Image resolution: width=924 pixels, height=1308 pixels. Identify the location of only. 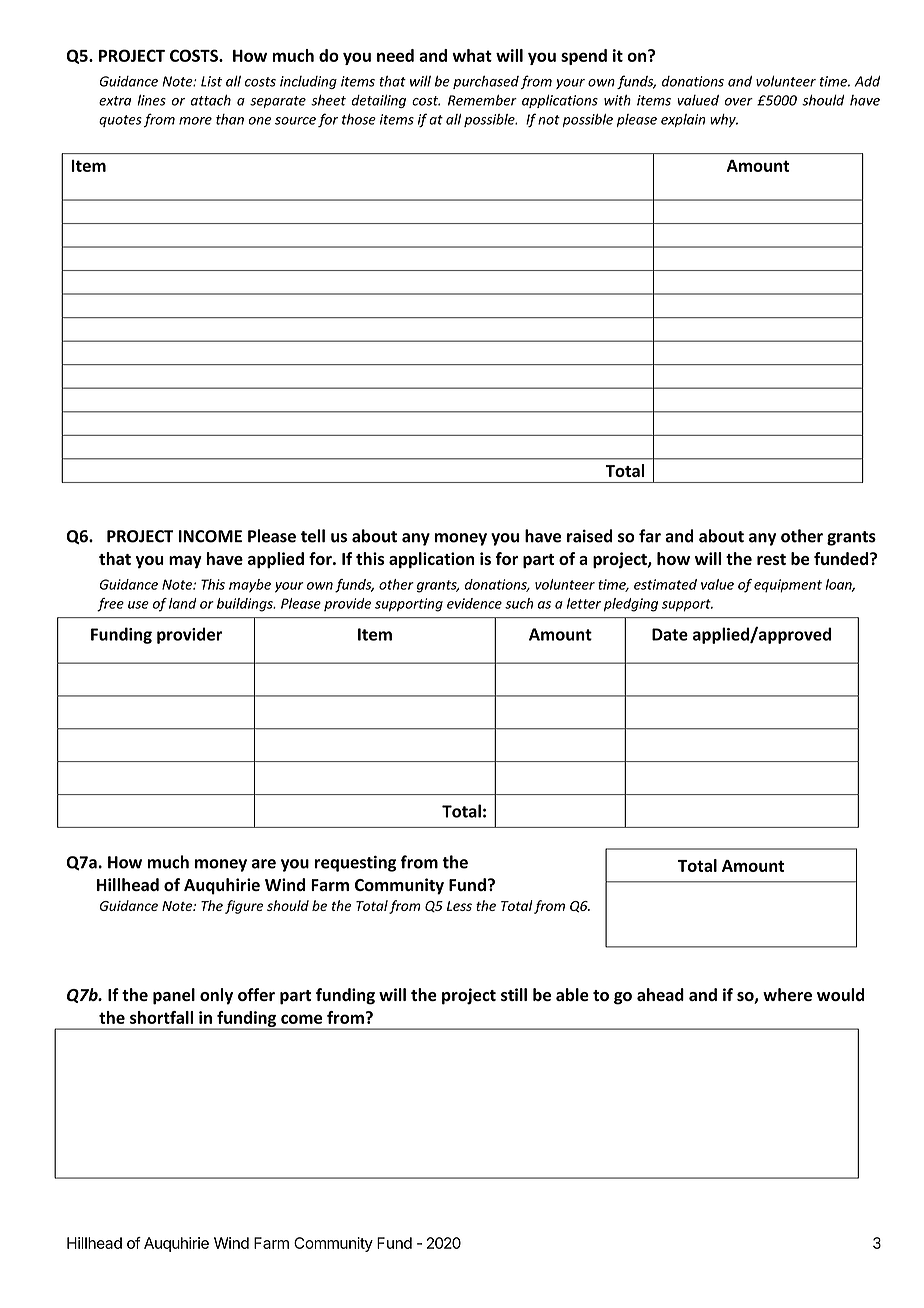
(216, 996).
